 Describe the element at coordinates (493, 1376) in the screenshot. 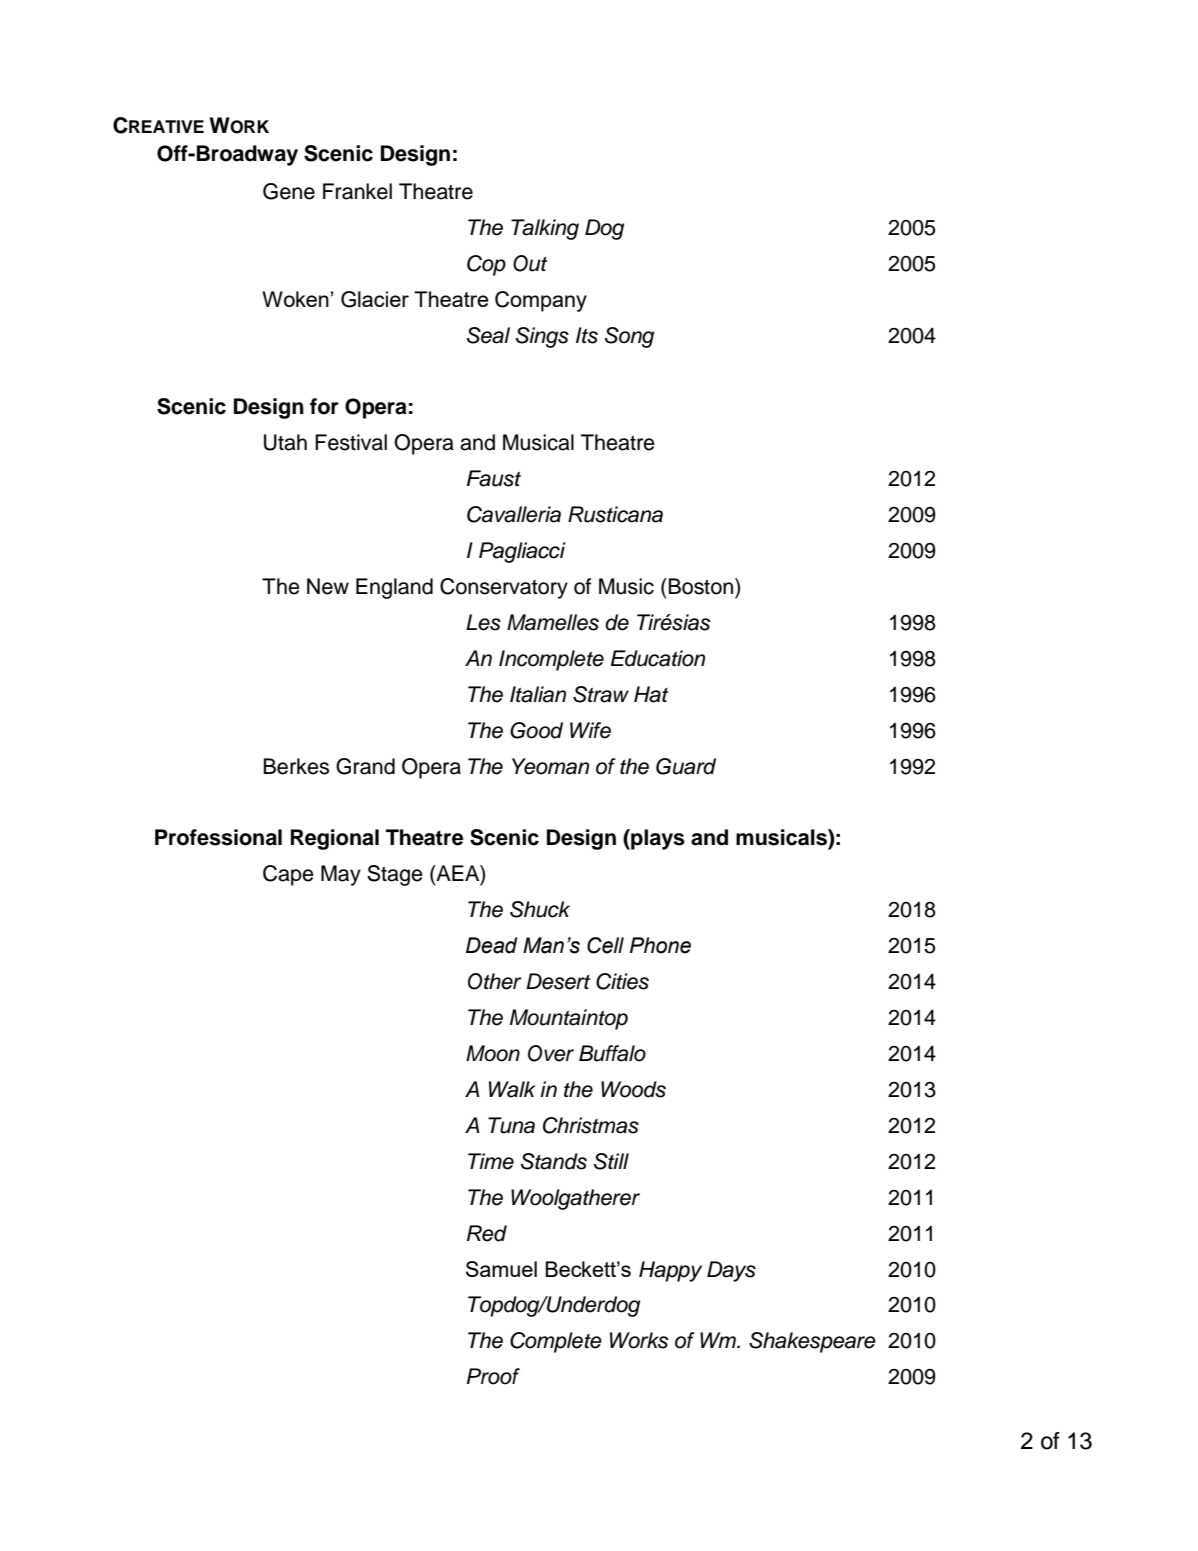

I see `Proof` at that location.
